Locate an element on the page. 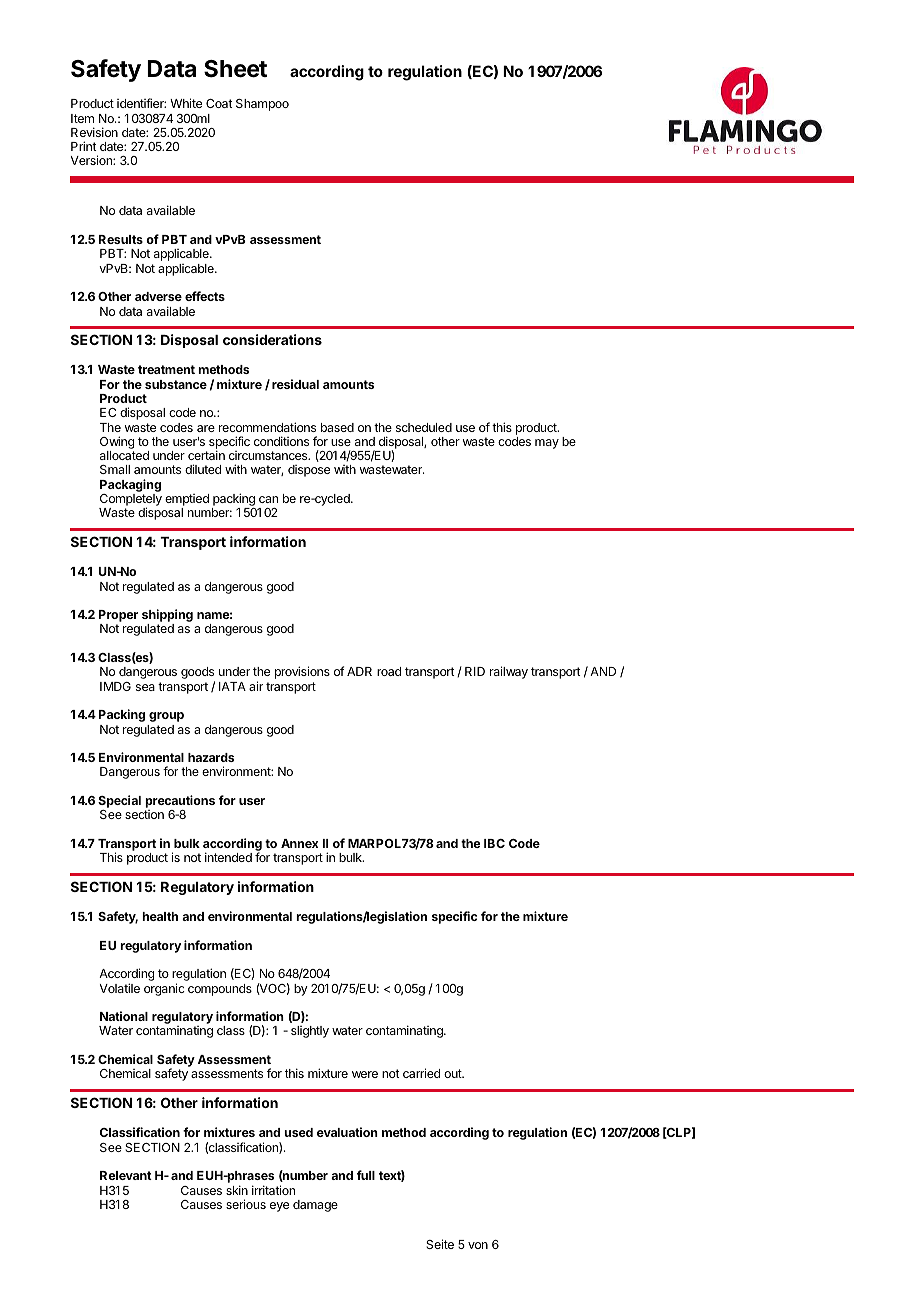 The height and width of the image is (1308, 924). Relevant is located at coordinates (126, 1175).
